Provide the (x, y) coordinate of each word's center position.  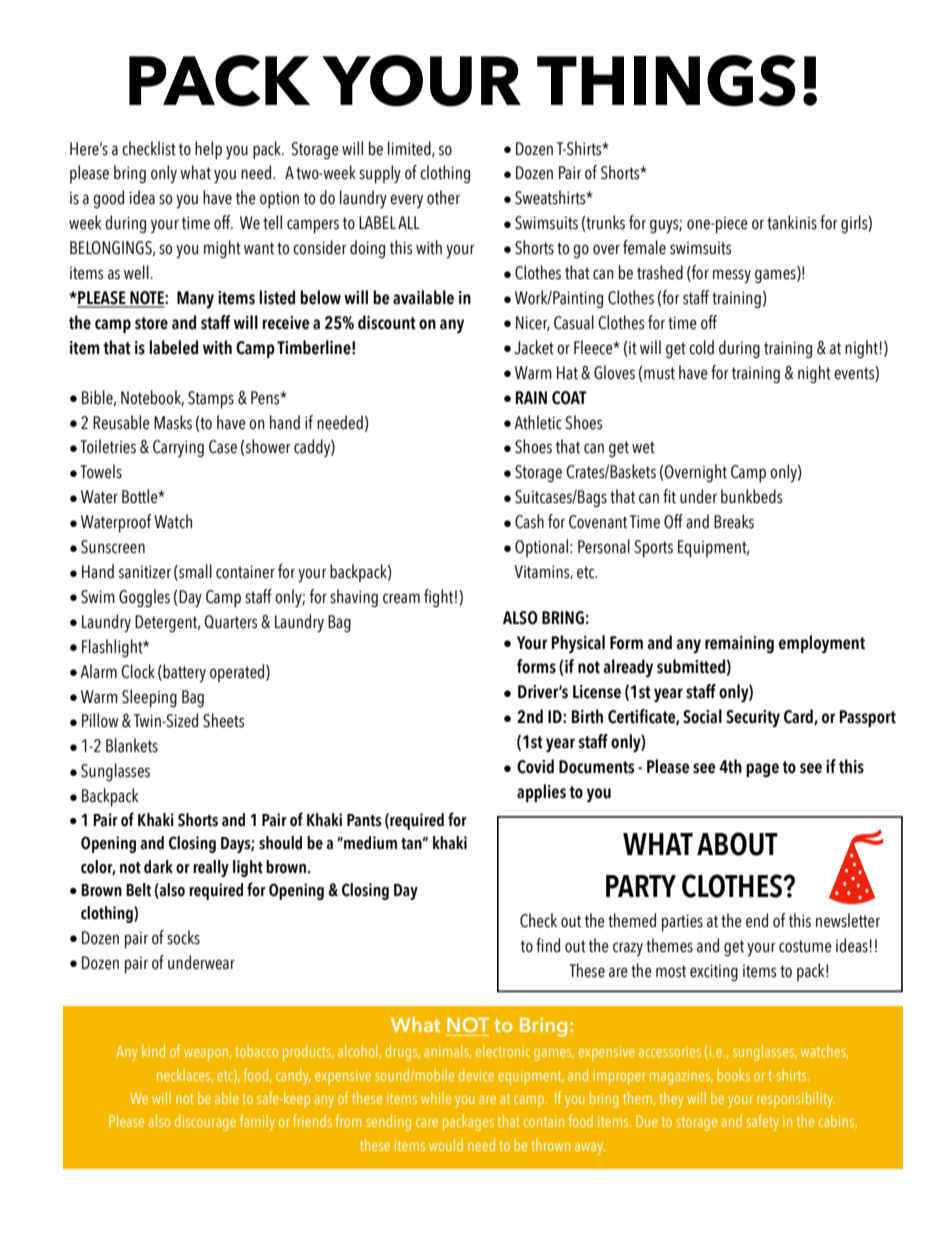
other (443, 197)
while (436, 1098)
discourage (205, 1123)
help (208, 150)
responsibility (796, 1100)
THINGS (666, 80)
